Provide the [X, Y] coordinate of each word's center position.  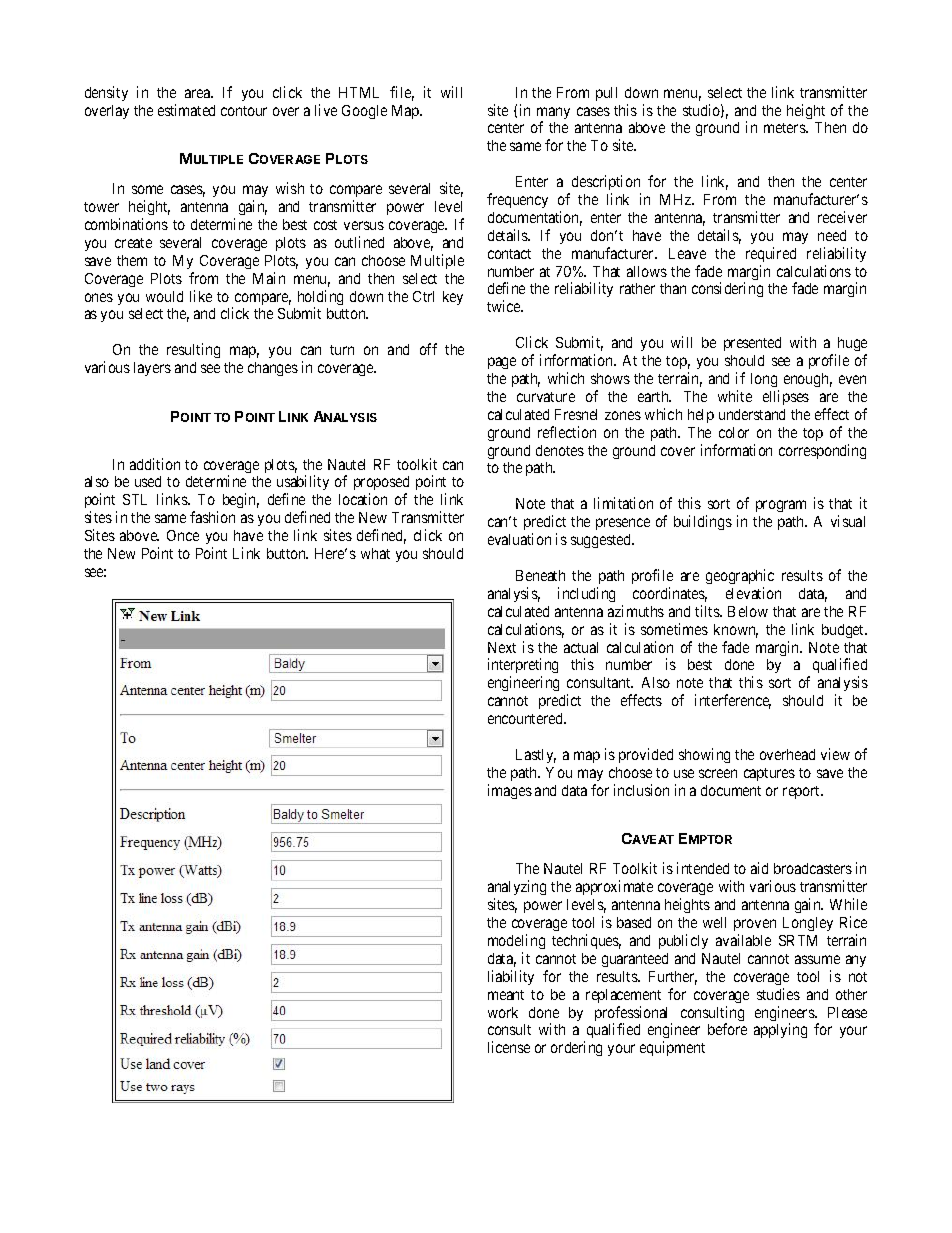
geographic [740, 576]
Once [183, 535]
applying [780, 1030]
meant [506, 995]
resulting [193, 350]
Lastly [536, 756]
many [553, 114]
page [502, 363]
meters [785, 128]
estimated [186, 110]
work [503, 1012]
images [510, 791]
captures [769, 774]
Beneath [540, 575]
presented [752, 344]
